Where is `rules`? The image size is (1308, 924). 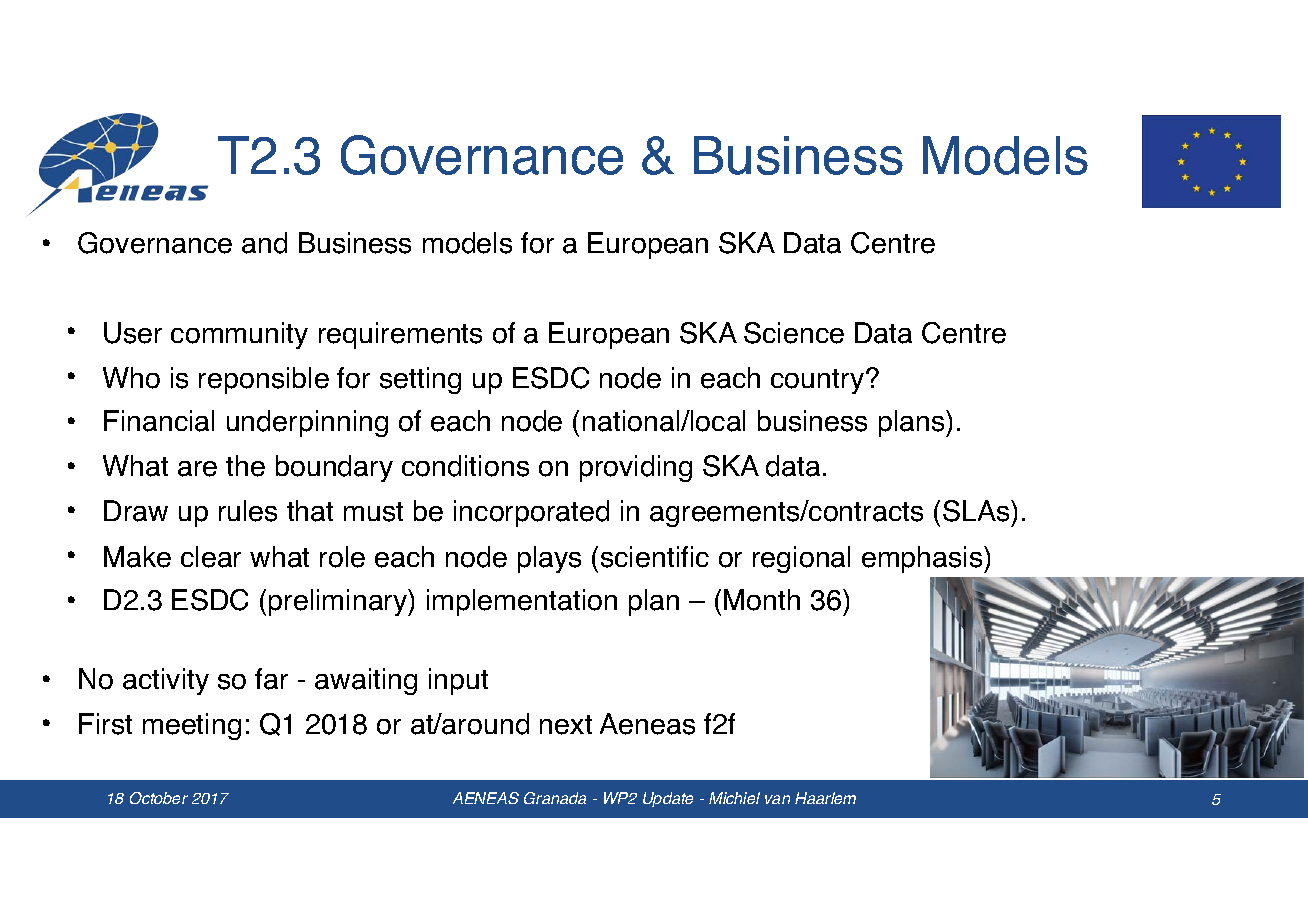
rules is located at coordinates (248, 511).
